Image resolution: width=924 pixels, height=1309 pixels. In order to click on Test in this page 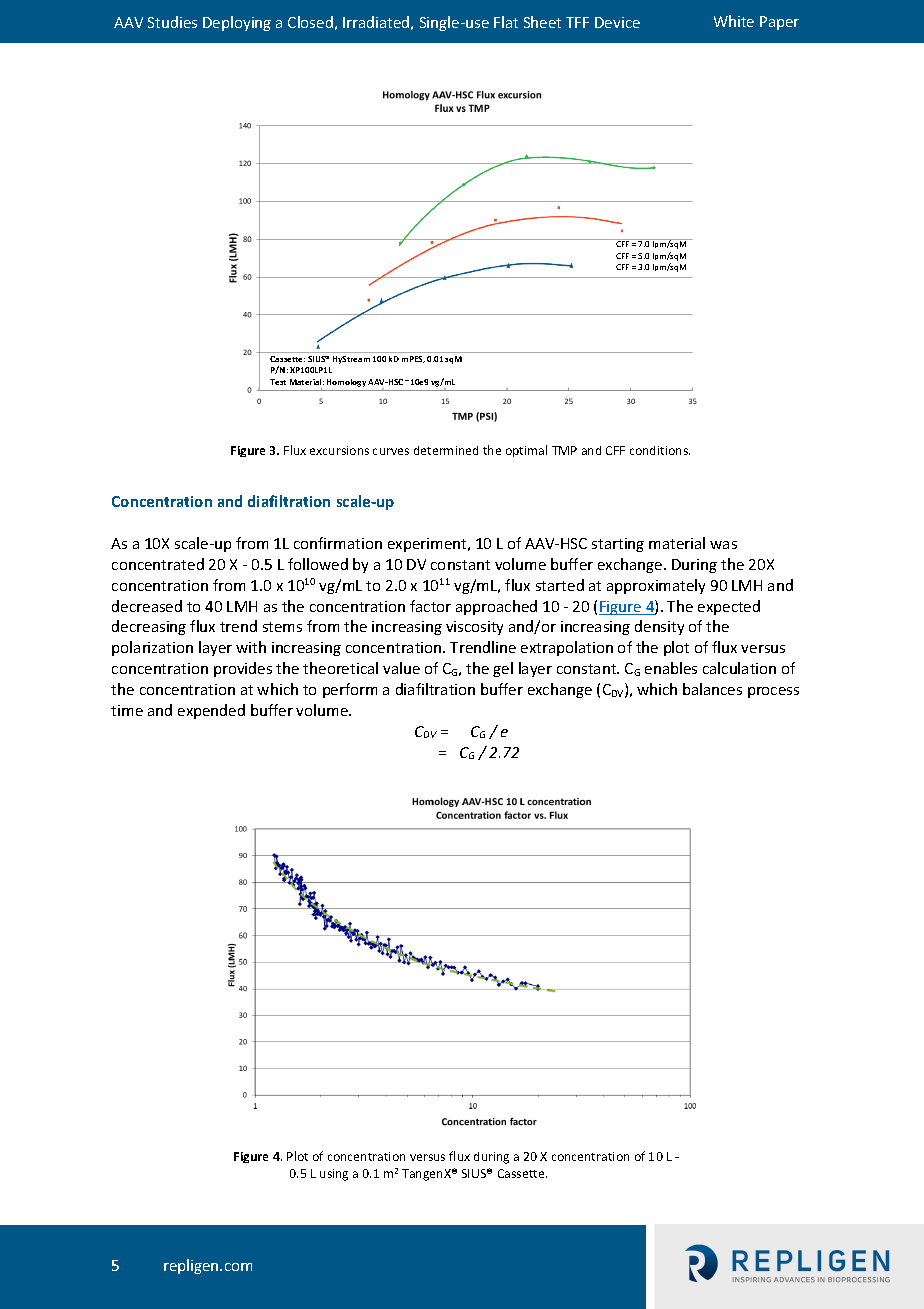, I will do `click(278, 382)`.
